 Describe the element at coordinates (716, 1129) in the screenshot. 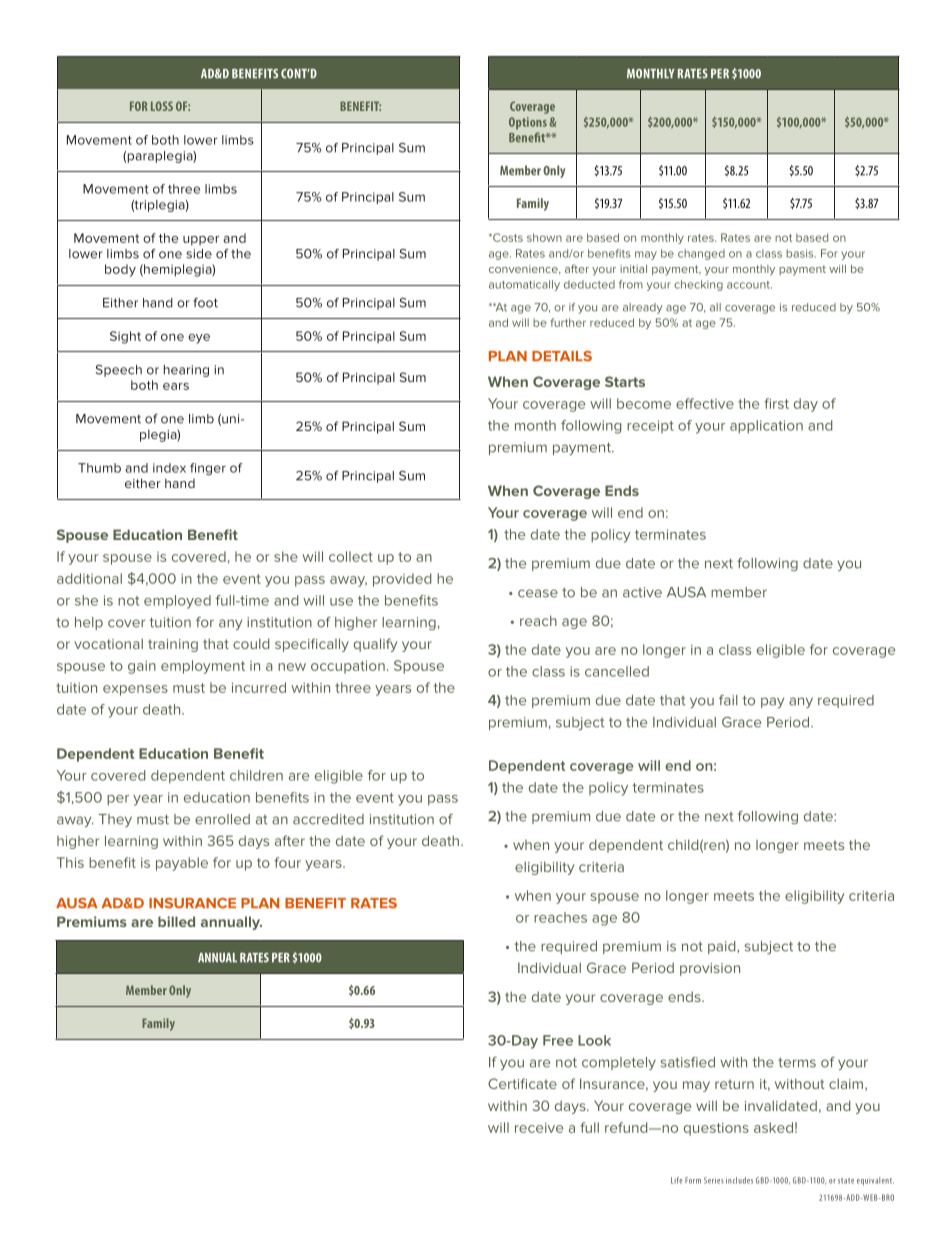

I see `questions` at that location.
